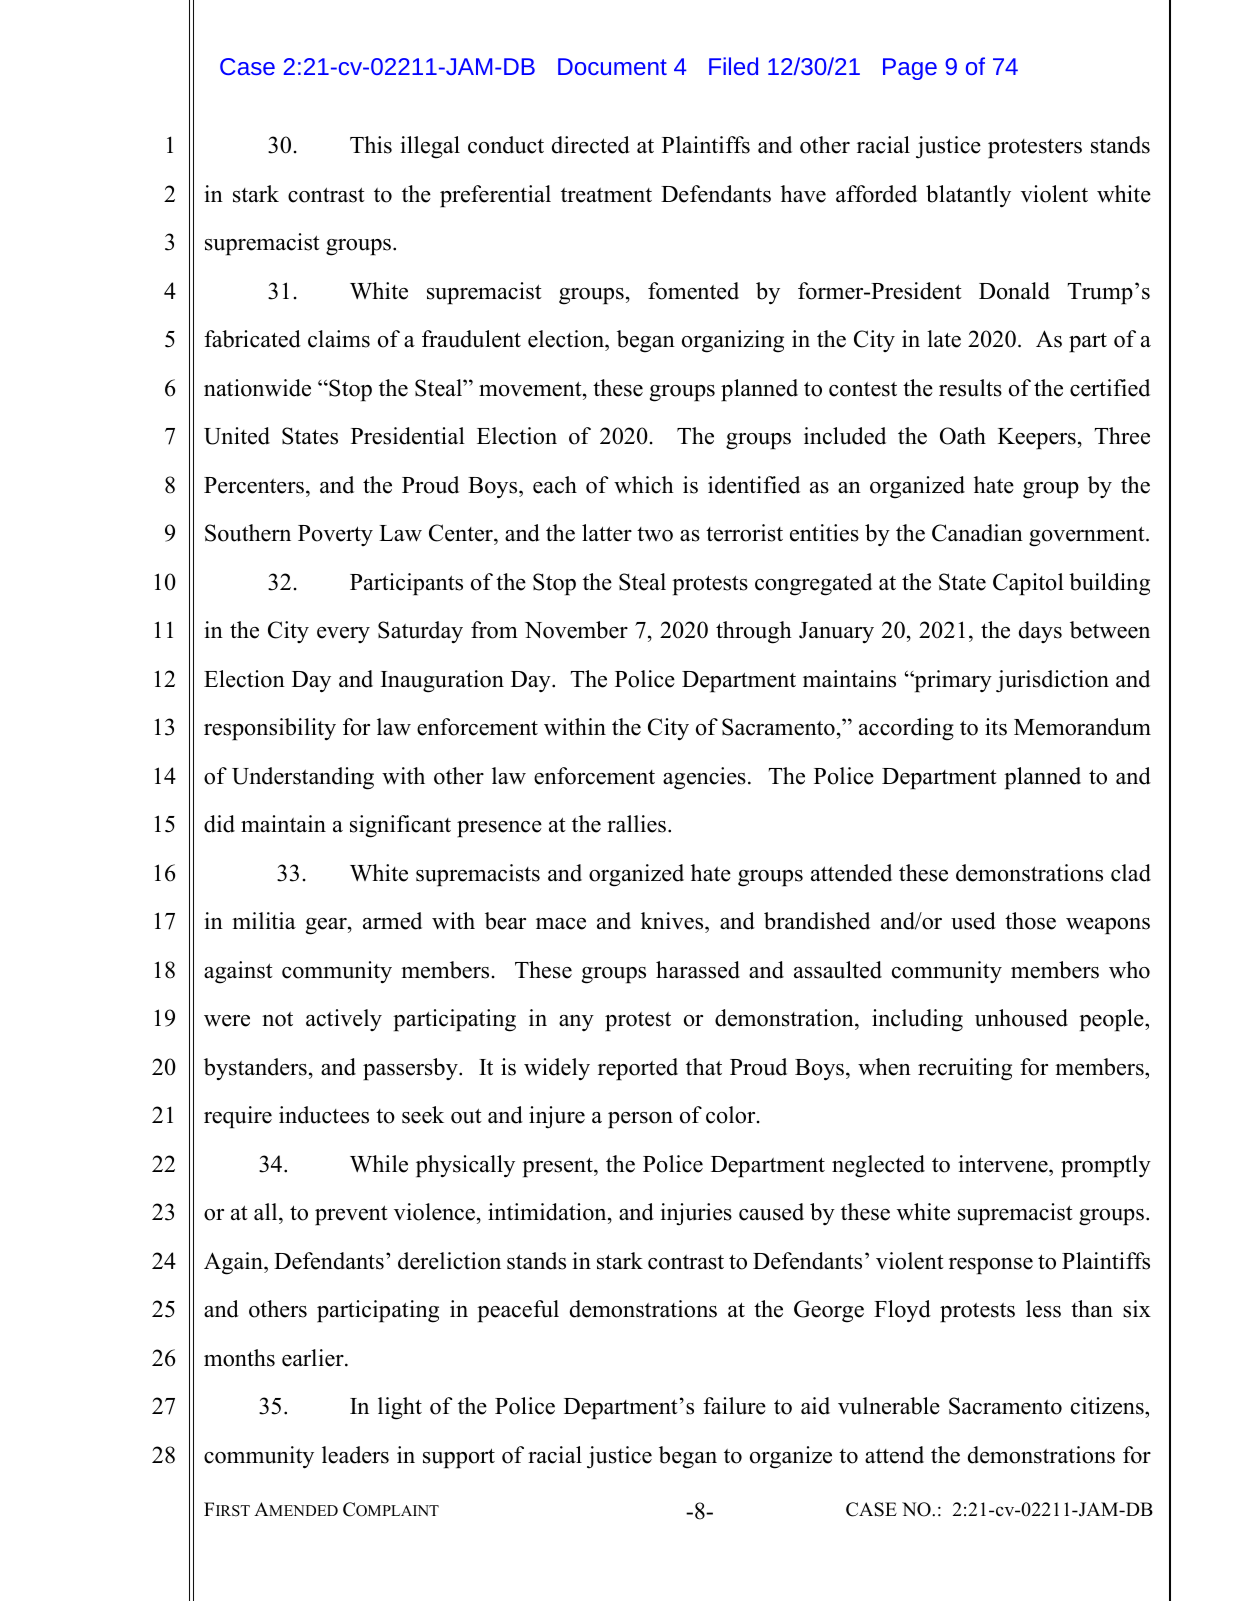 The width and height of the screenshot is (1238, 1601). I want to click on leaders, so click(355, 1455).
